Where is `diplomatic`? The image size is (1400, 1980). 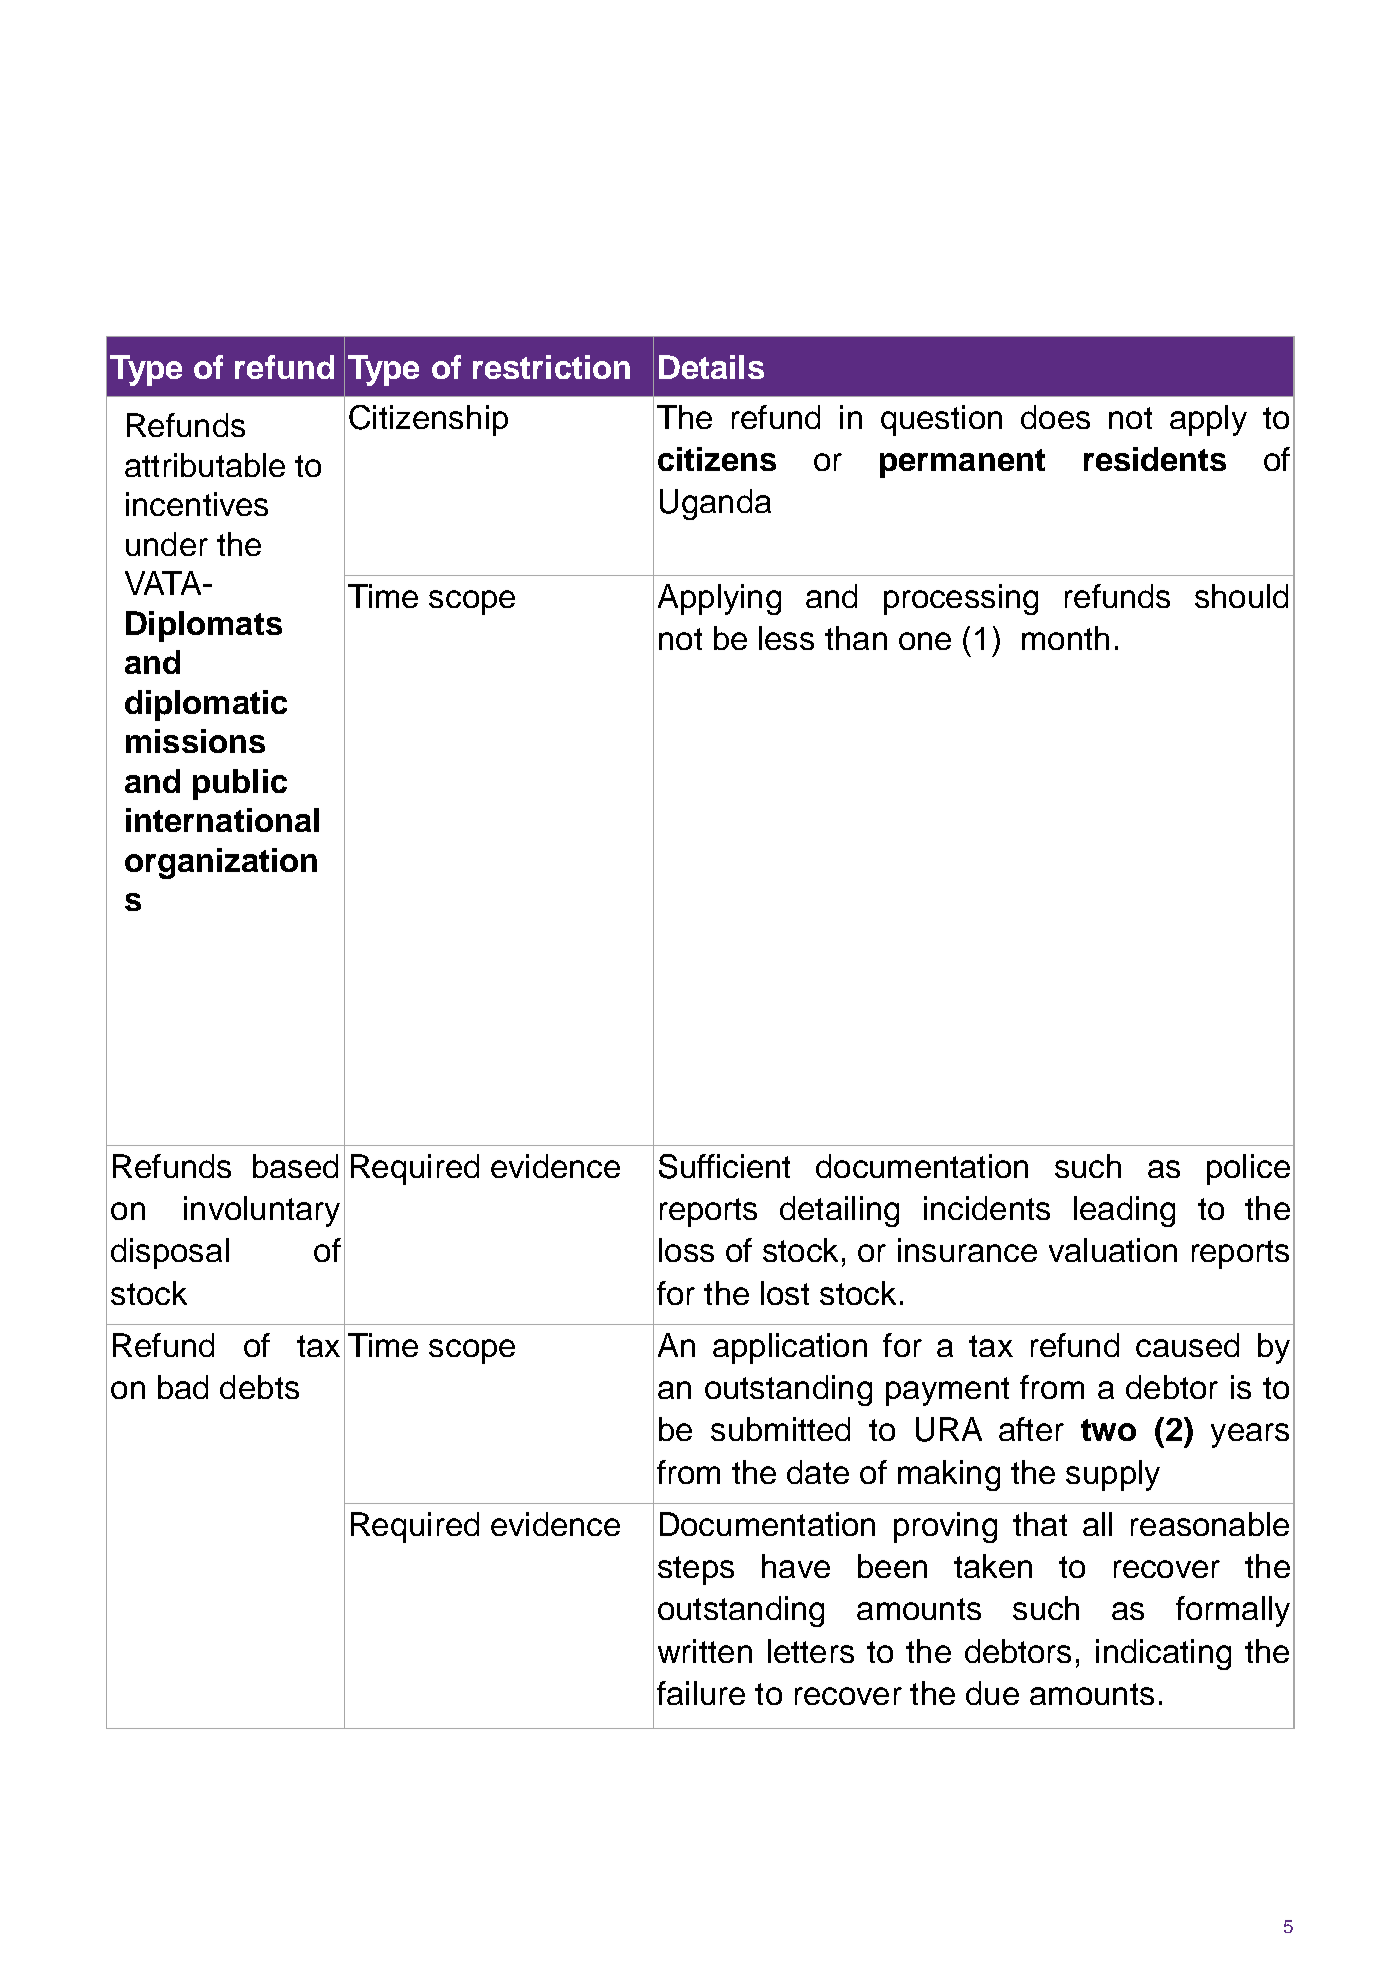 diplomatic is located at coordinates (206, 705).
